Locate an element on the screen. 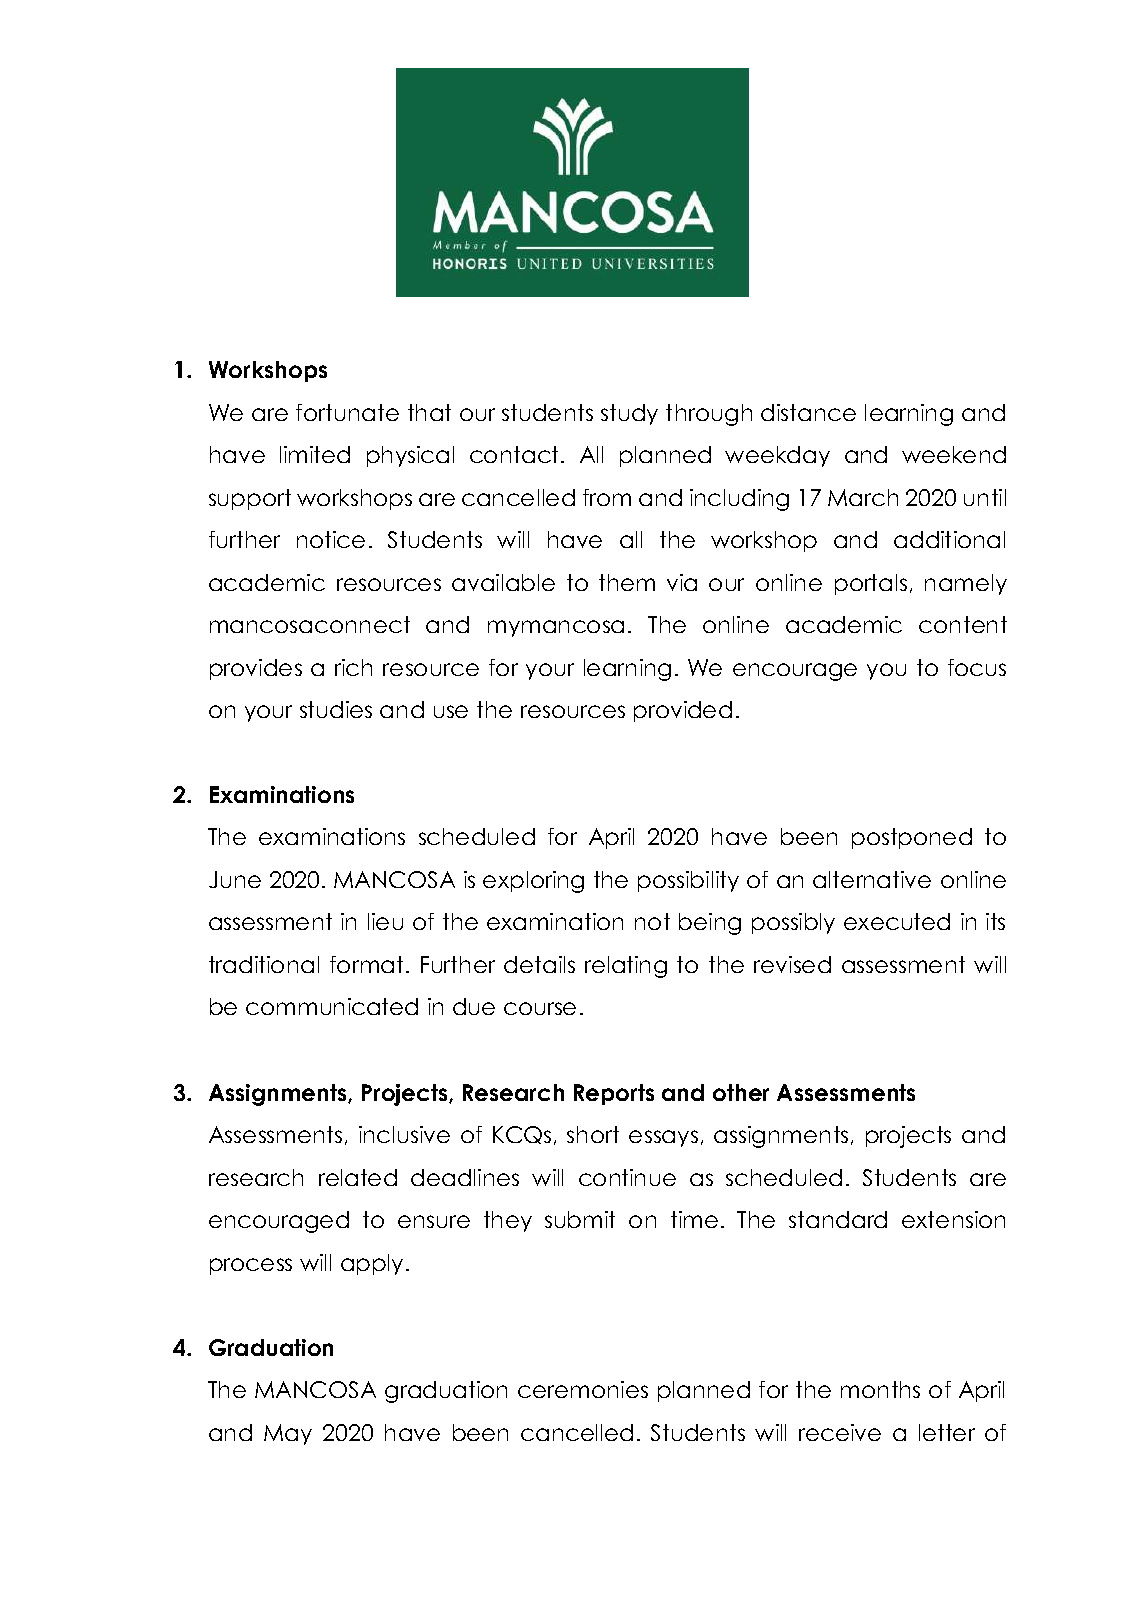 This screenshot has height=1621, width=1146. ceremonies is located at coordinates (583, 1389).
